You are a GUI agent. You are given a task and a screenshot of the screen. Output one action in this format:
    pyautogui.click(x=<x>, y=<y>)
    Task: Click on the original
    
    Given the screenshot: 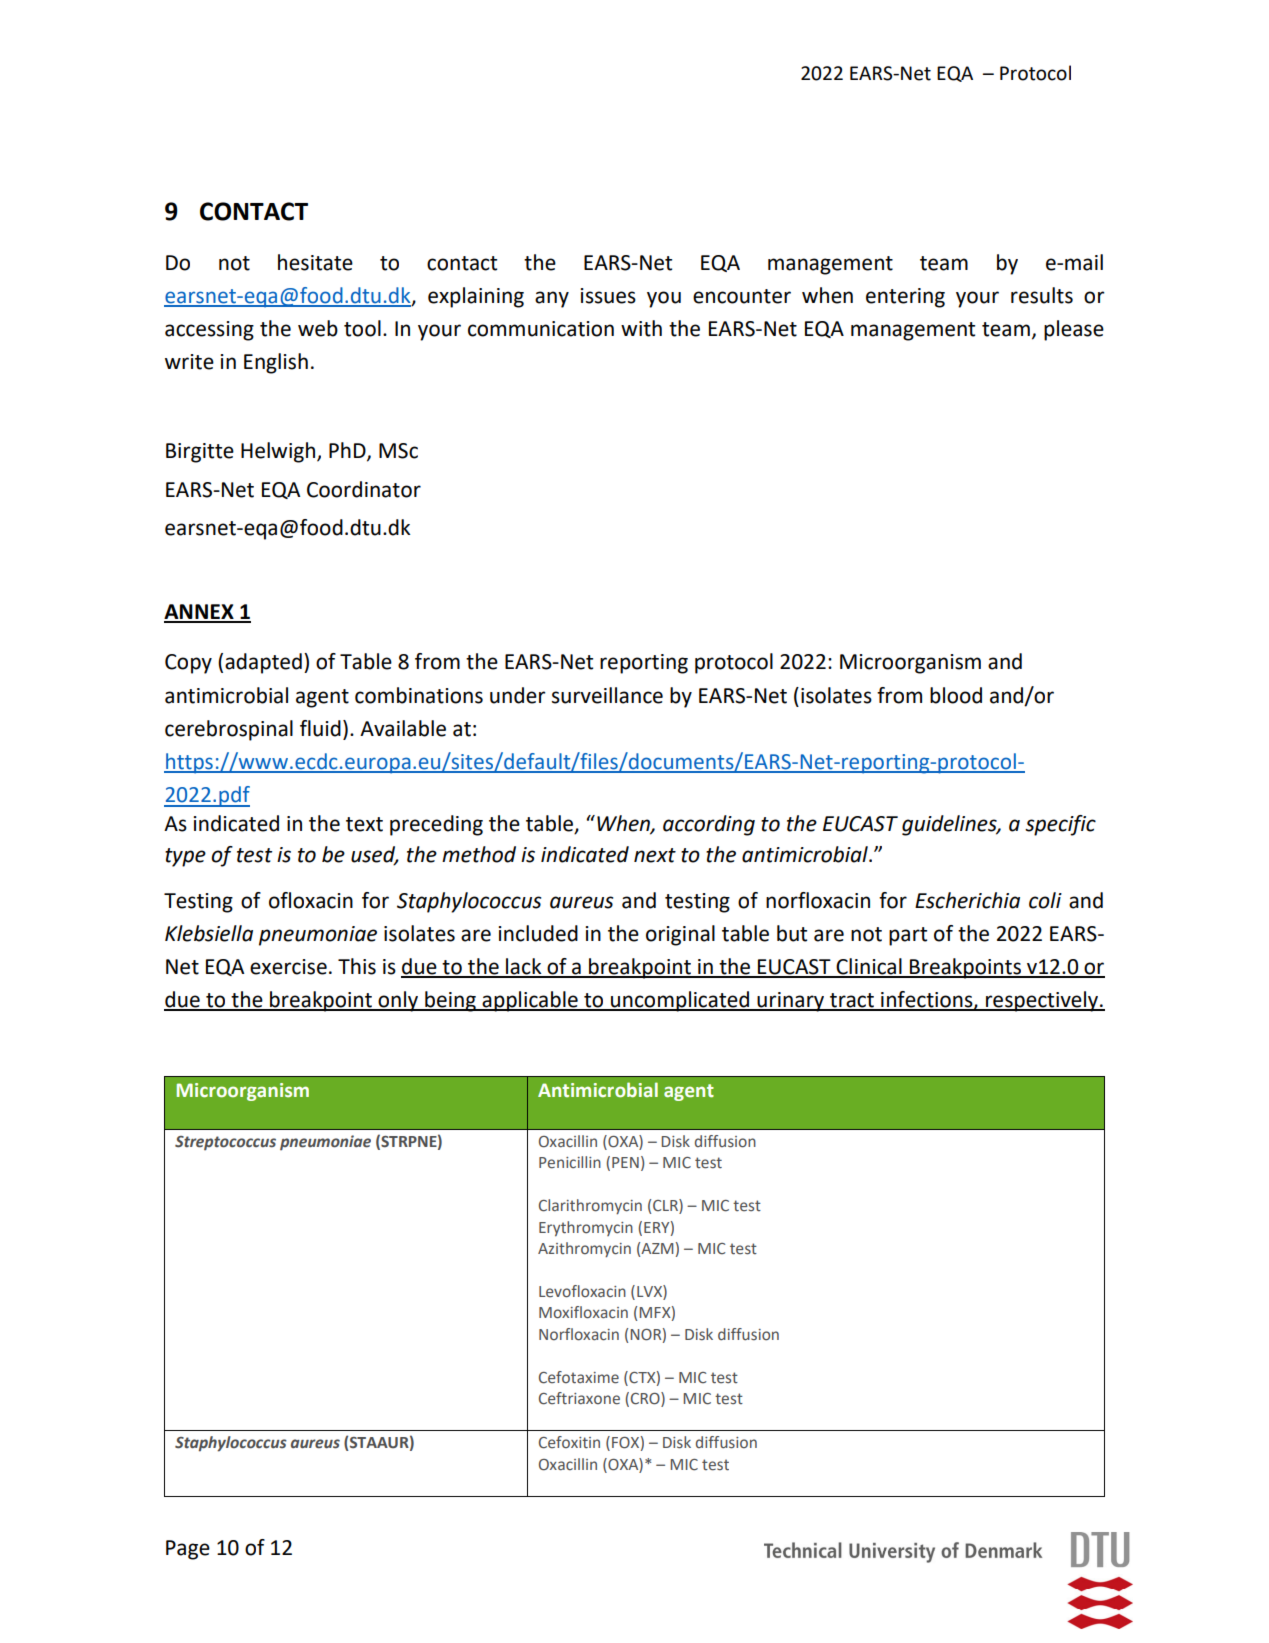 What is the action you would take?
    pyautogui.click(x=680, y=935)
